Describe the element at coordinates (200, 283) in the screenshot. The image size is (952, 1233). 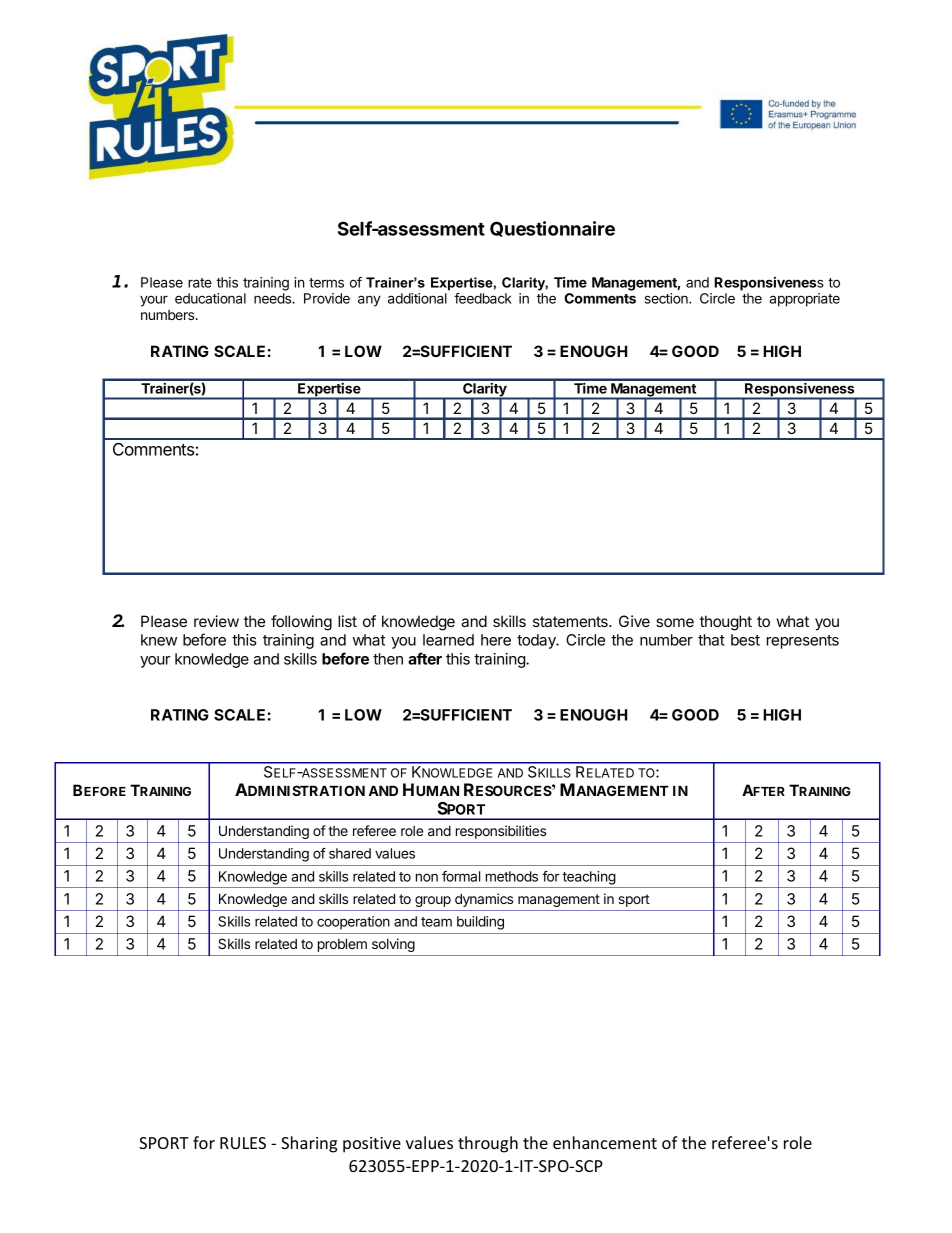
I see `rate` at that location.
